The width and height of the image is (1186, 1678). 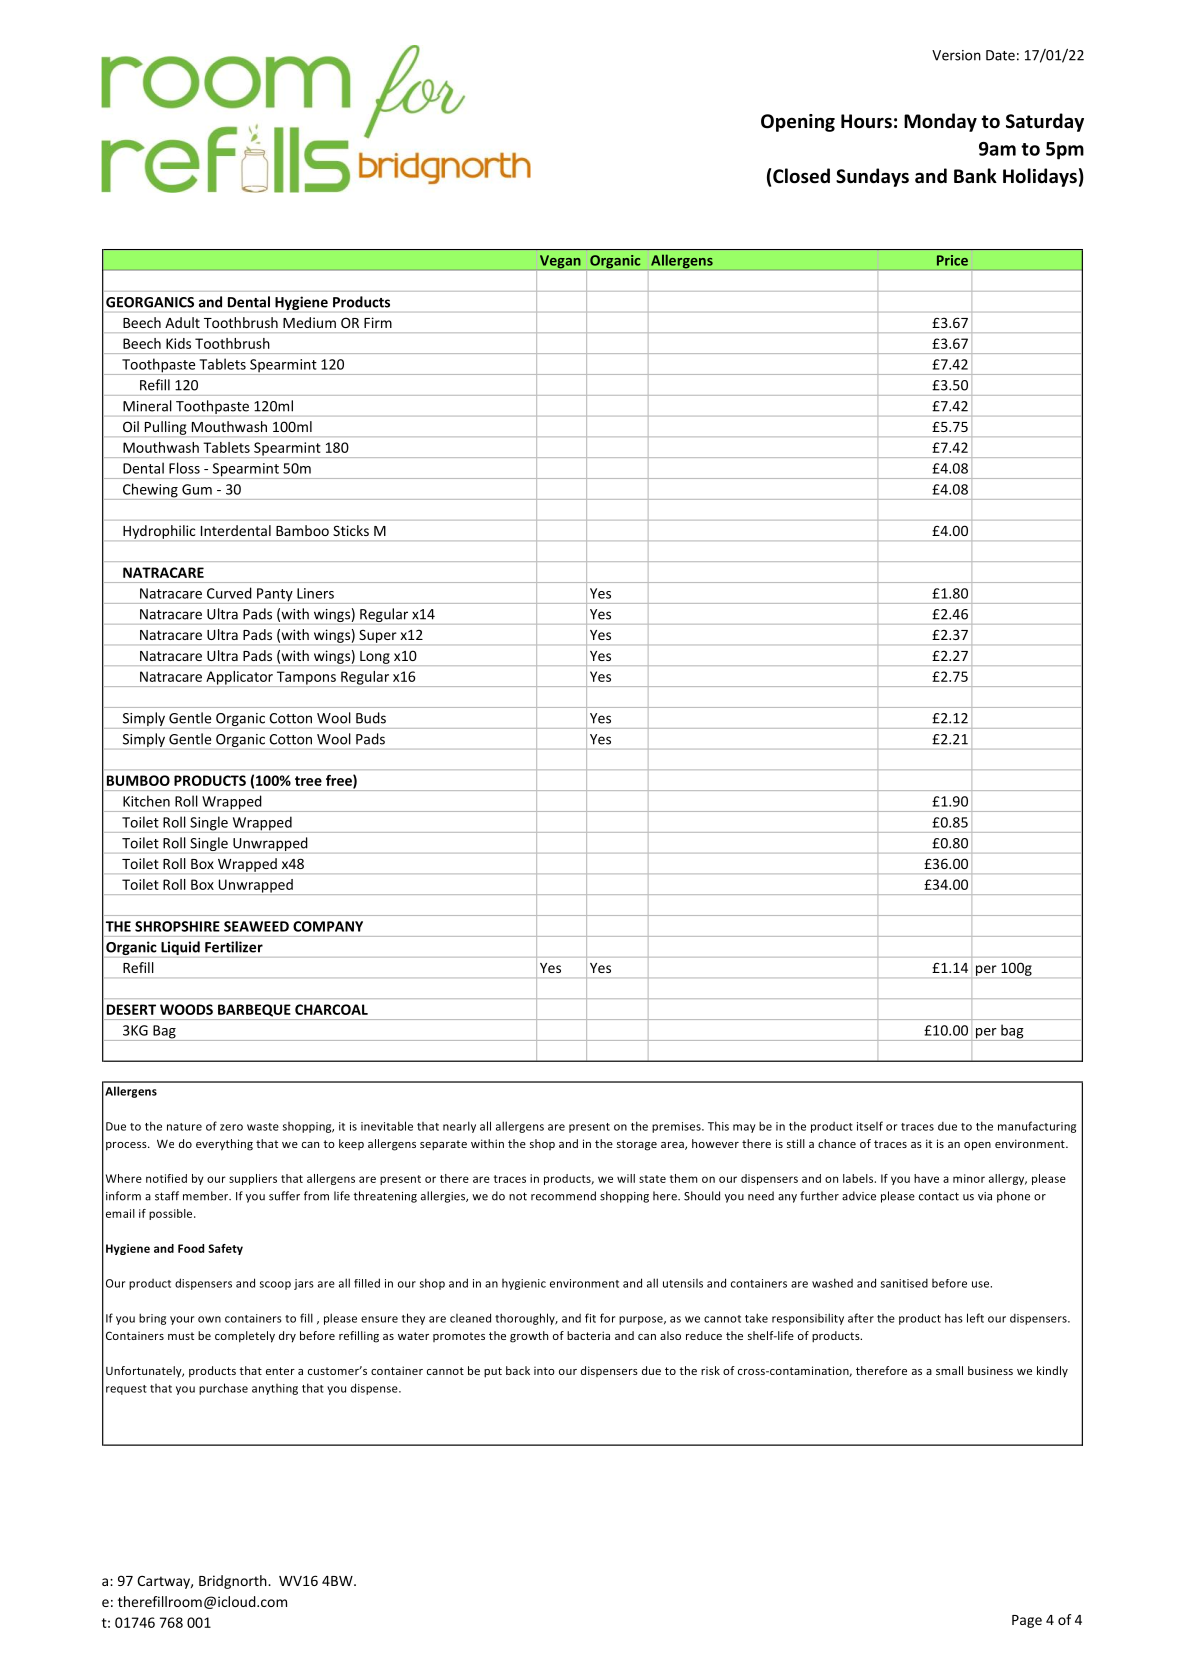 I want to click on sanitised, so click(x=904, y=1283).
